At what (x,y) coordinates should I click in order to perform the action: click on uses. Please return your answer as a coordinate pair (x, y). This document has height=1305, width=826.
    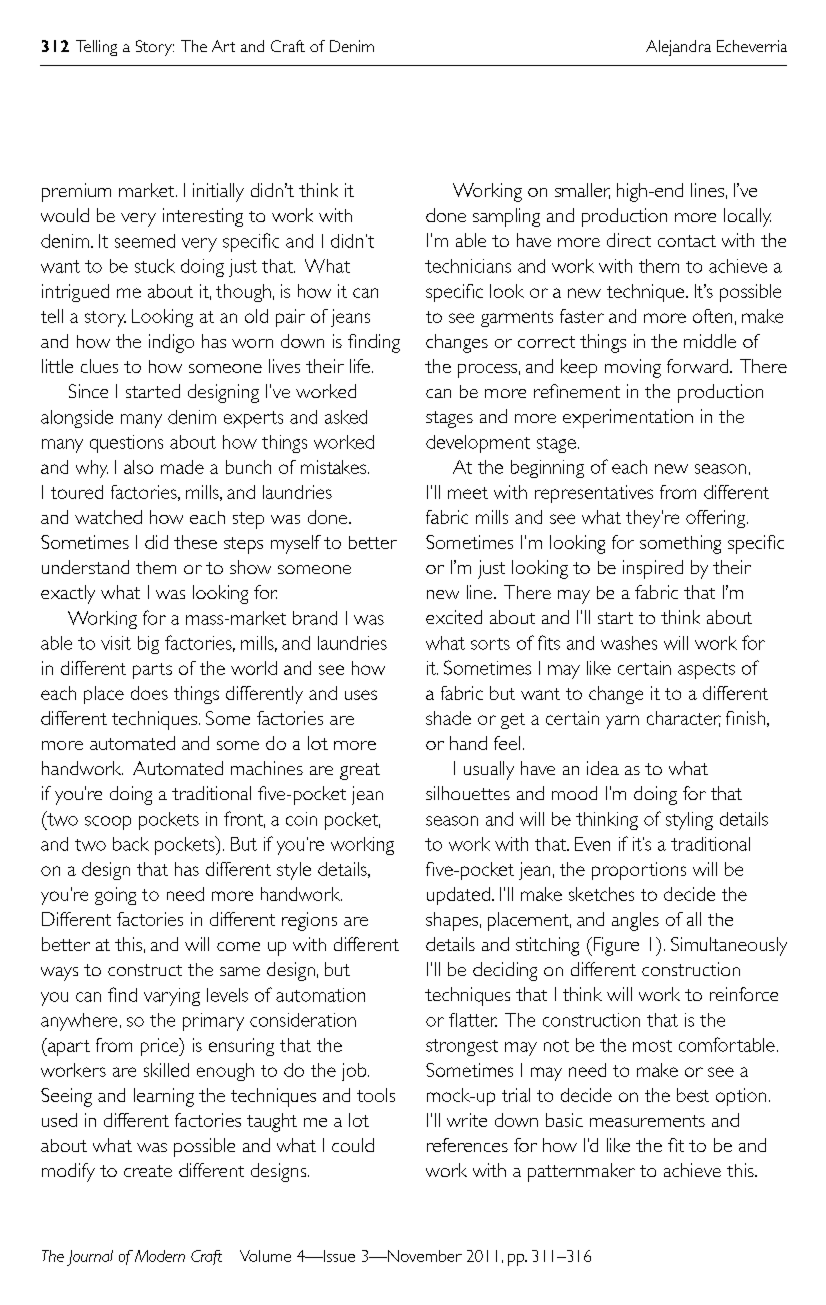
    Looking at the image, I should click on (361, 695).
